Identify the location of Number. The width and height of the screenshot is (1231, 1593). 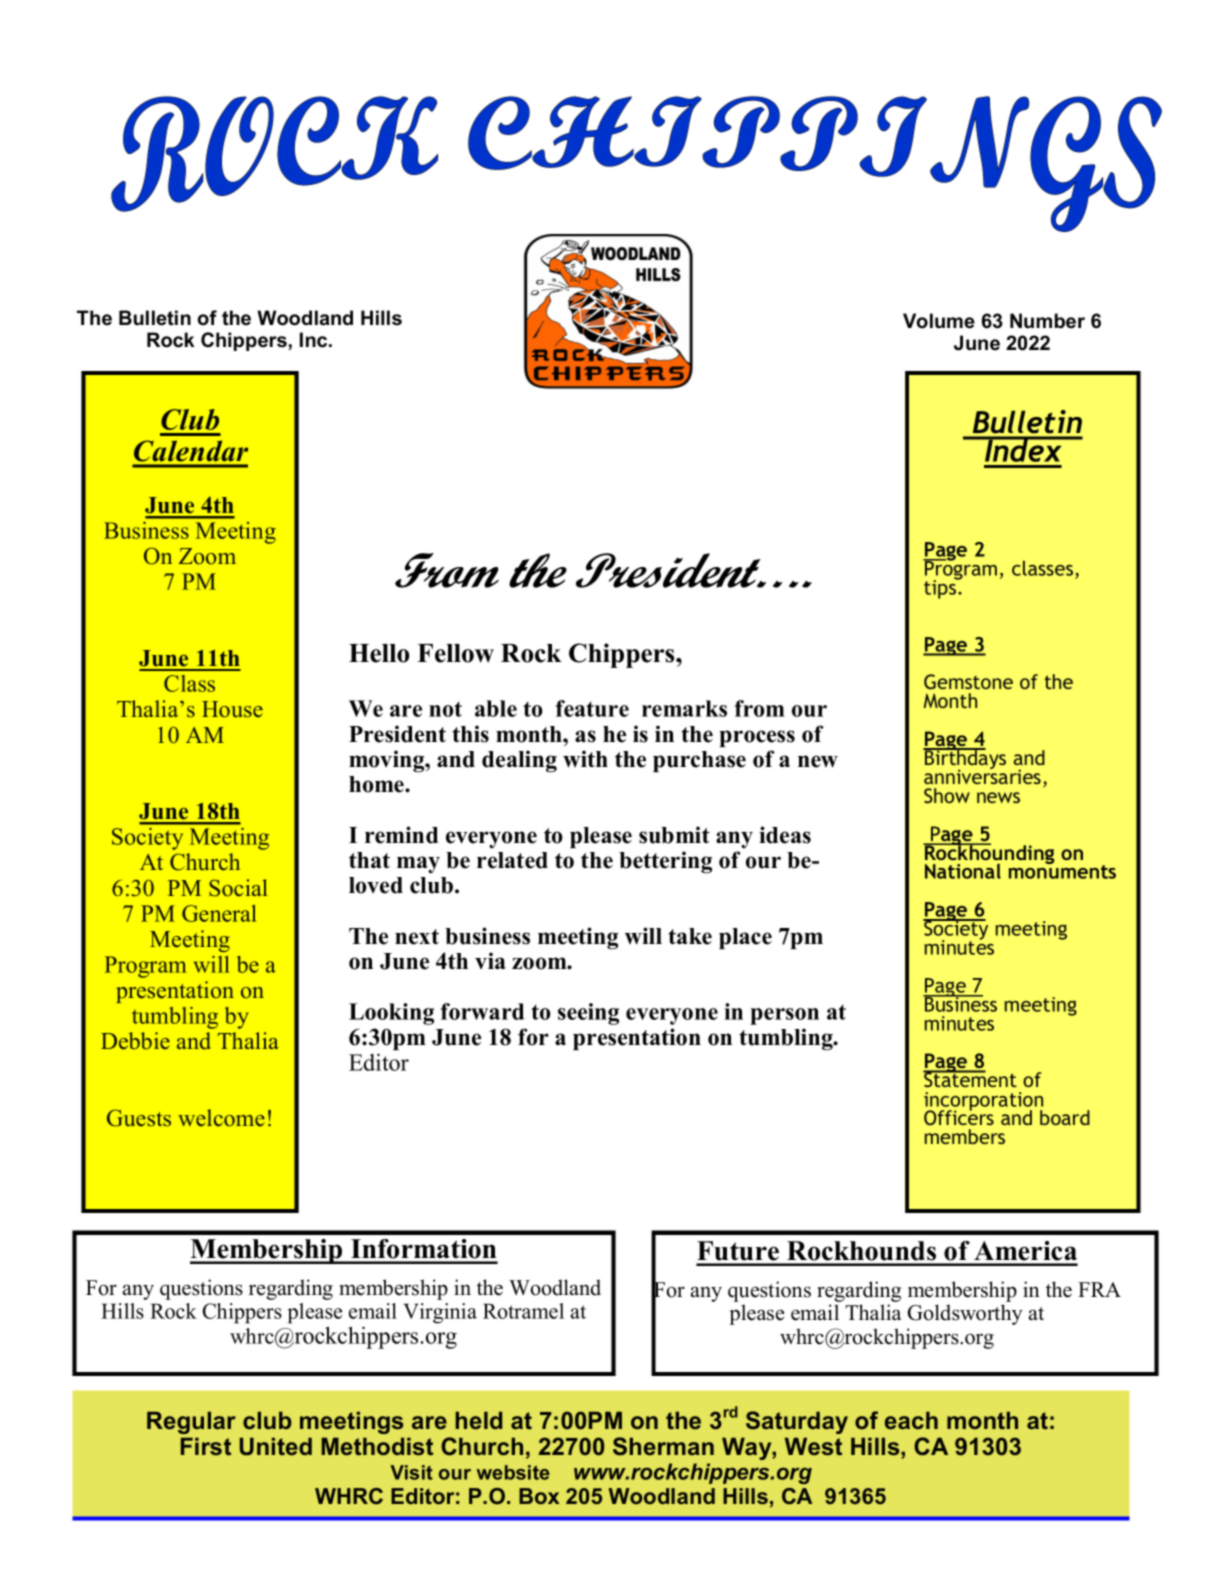
(1047, 321).
